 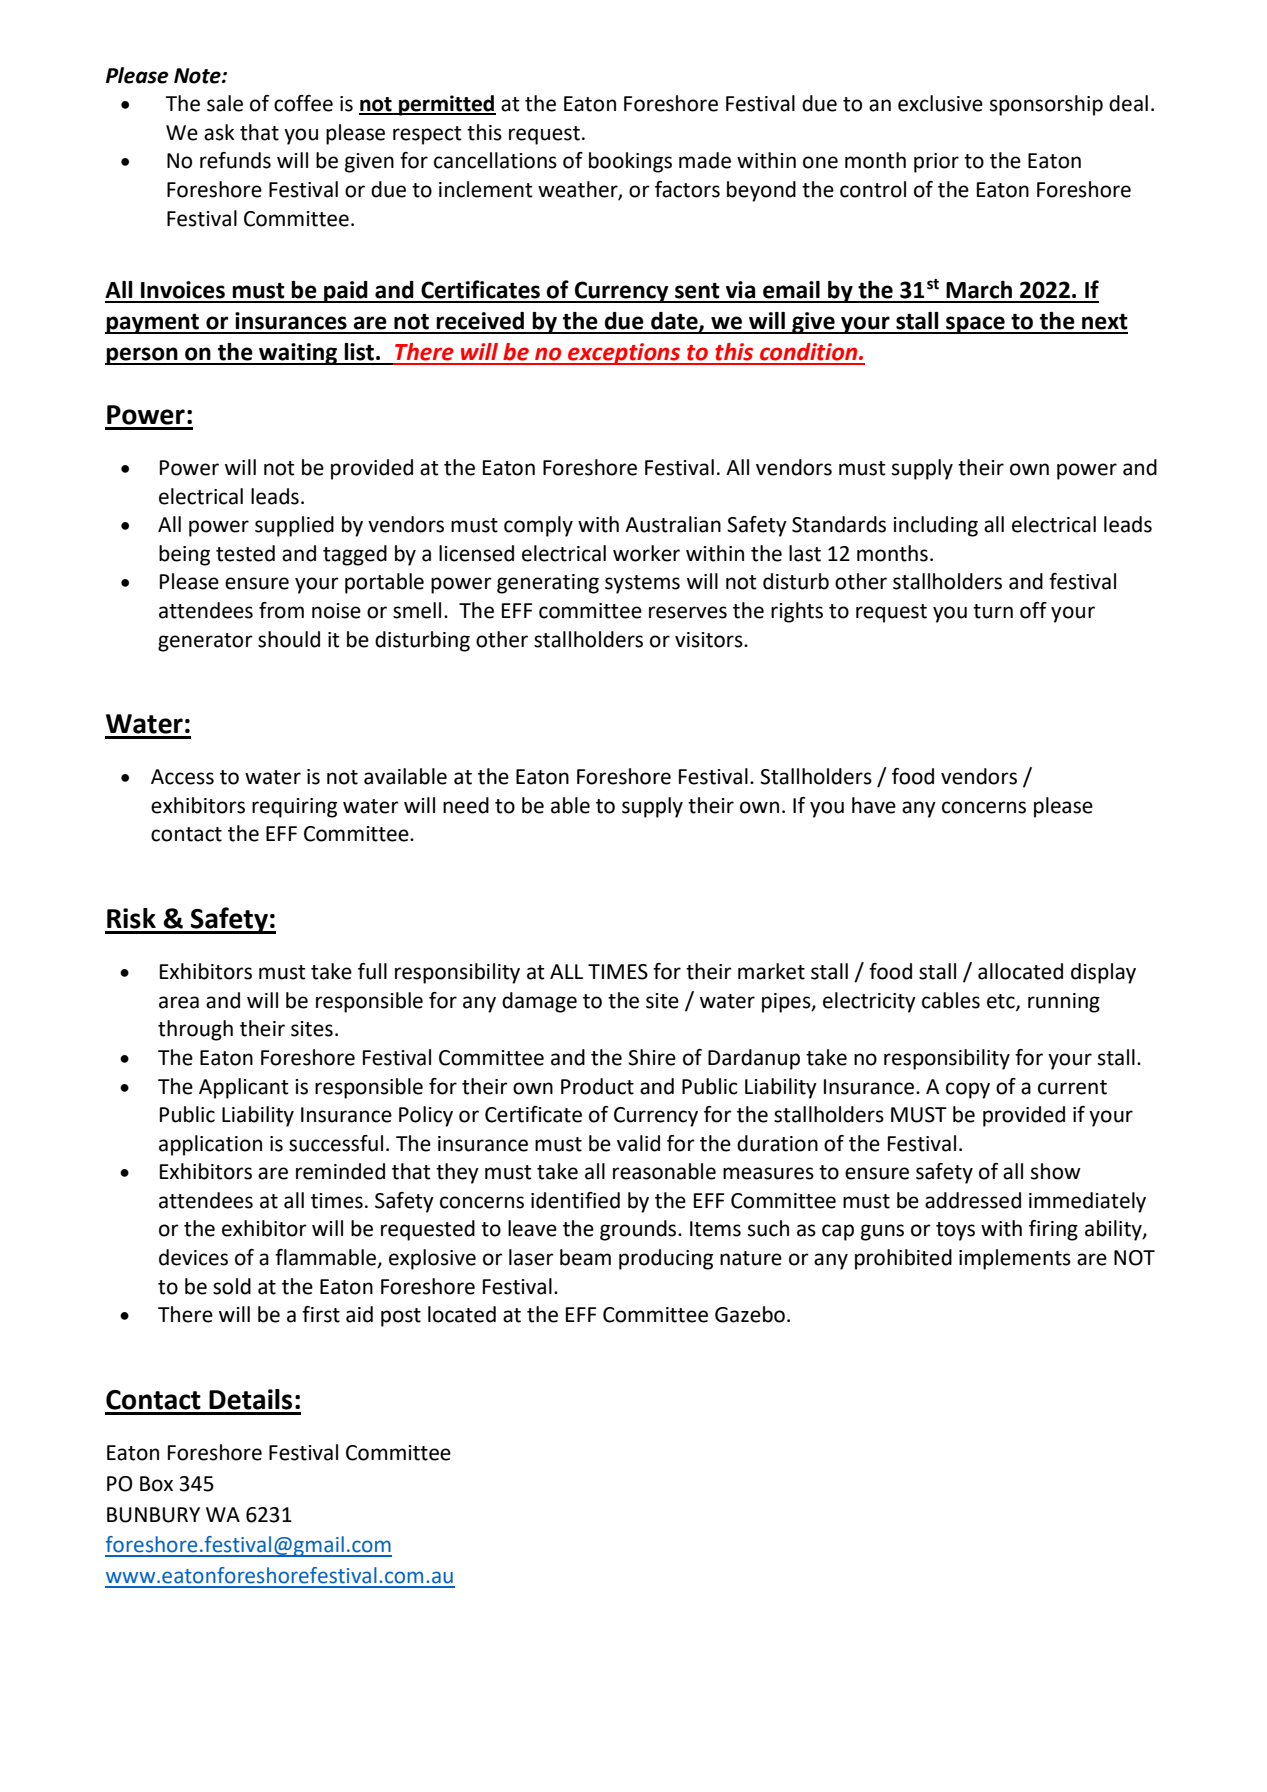 What do you see at coordinates (245, 553) in the image?
I see `tested` at bounding box center [245, 553].
